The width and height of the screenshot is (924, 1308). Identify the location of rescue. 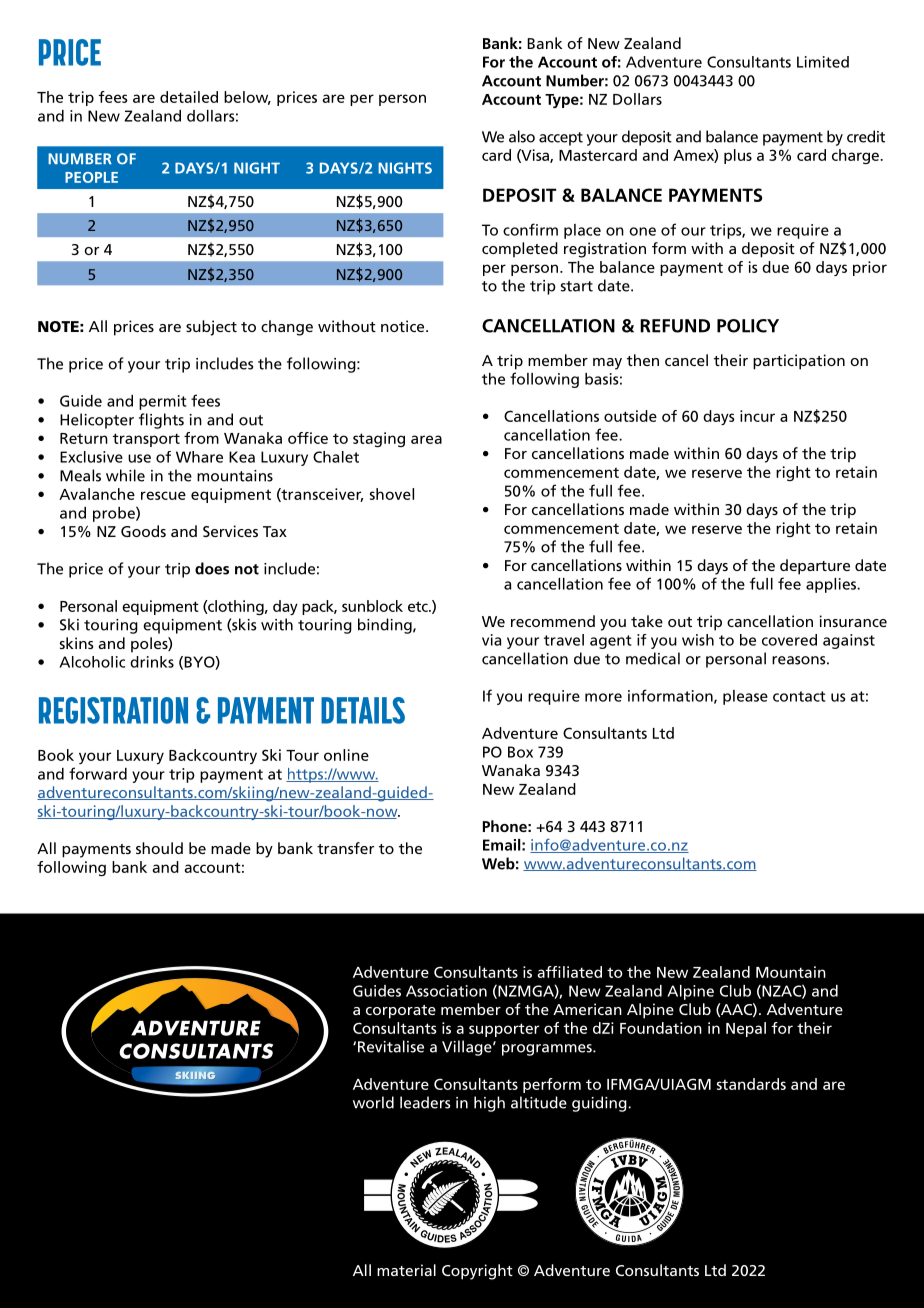
(163, 495).
